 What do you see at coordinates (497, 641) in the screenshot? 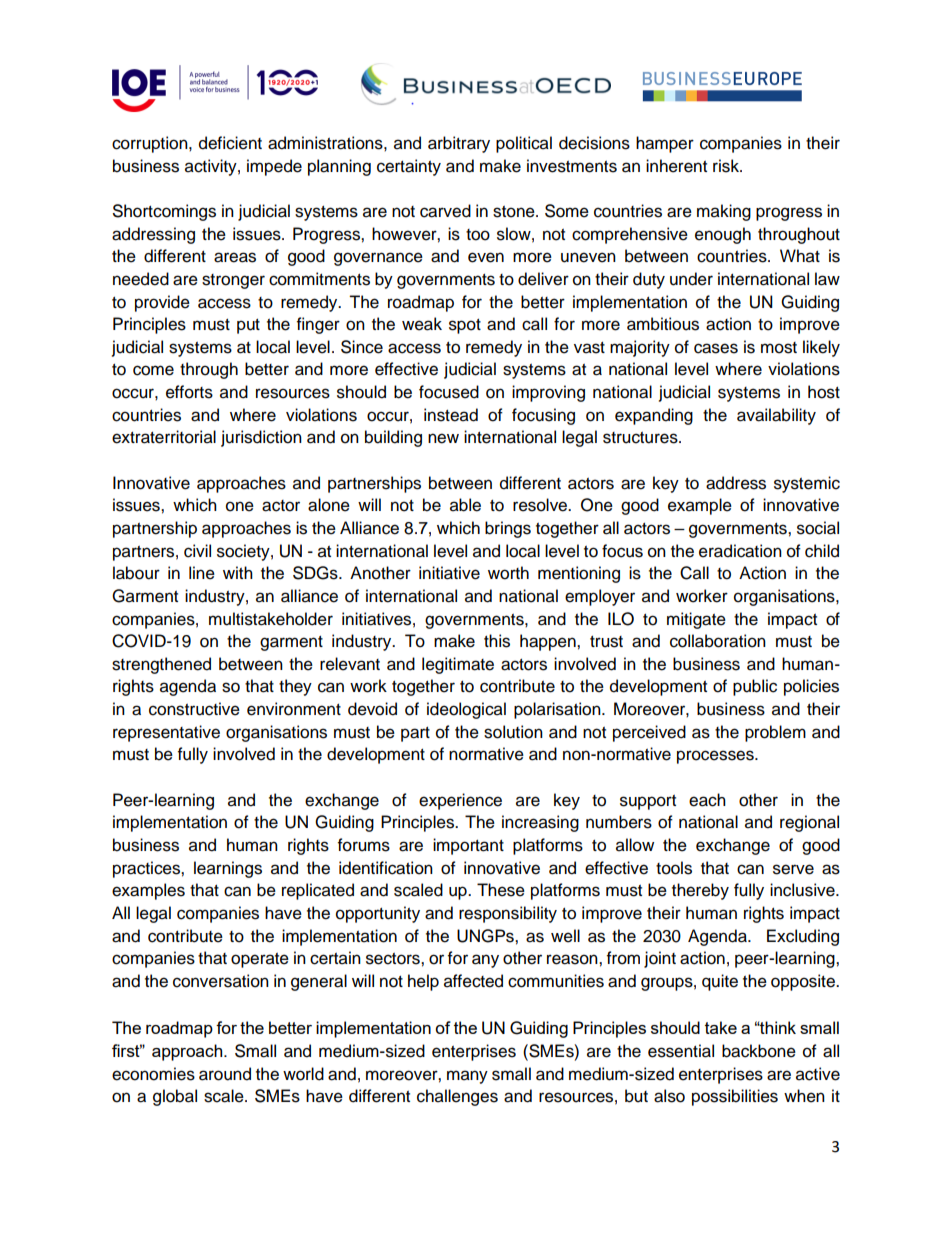
I see `this` at bounding box center [497, 641].
